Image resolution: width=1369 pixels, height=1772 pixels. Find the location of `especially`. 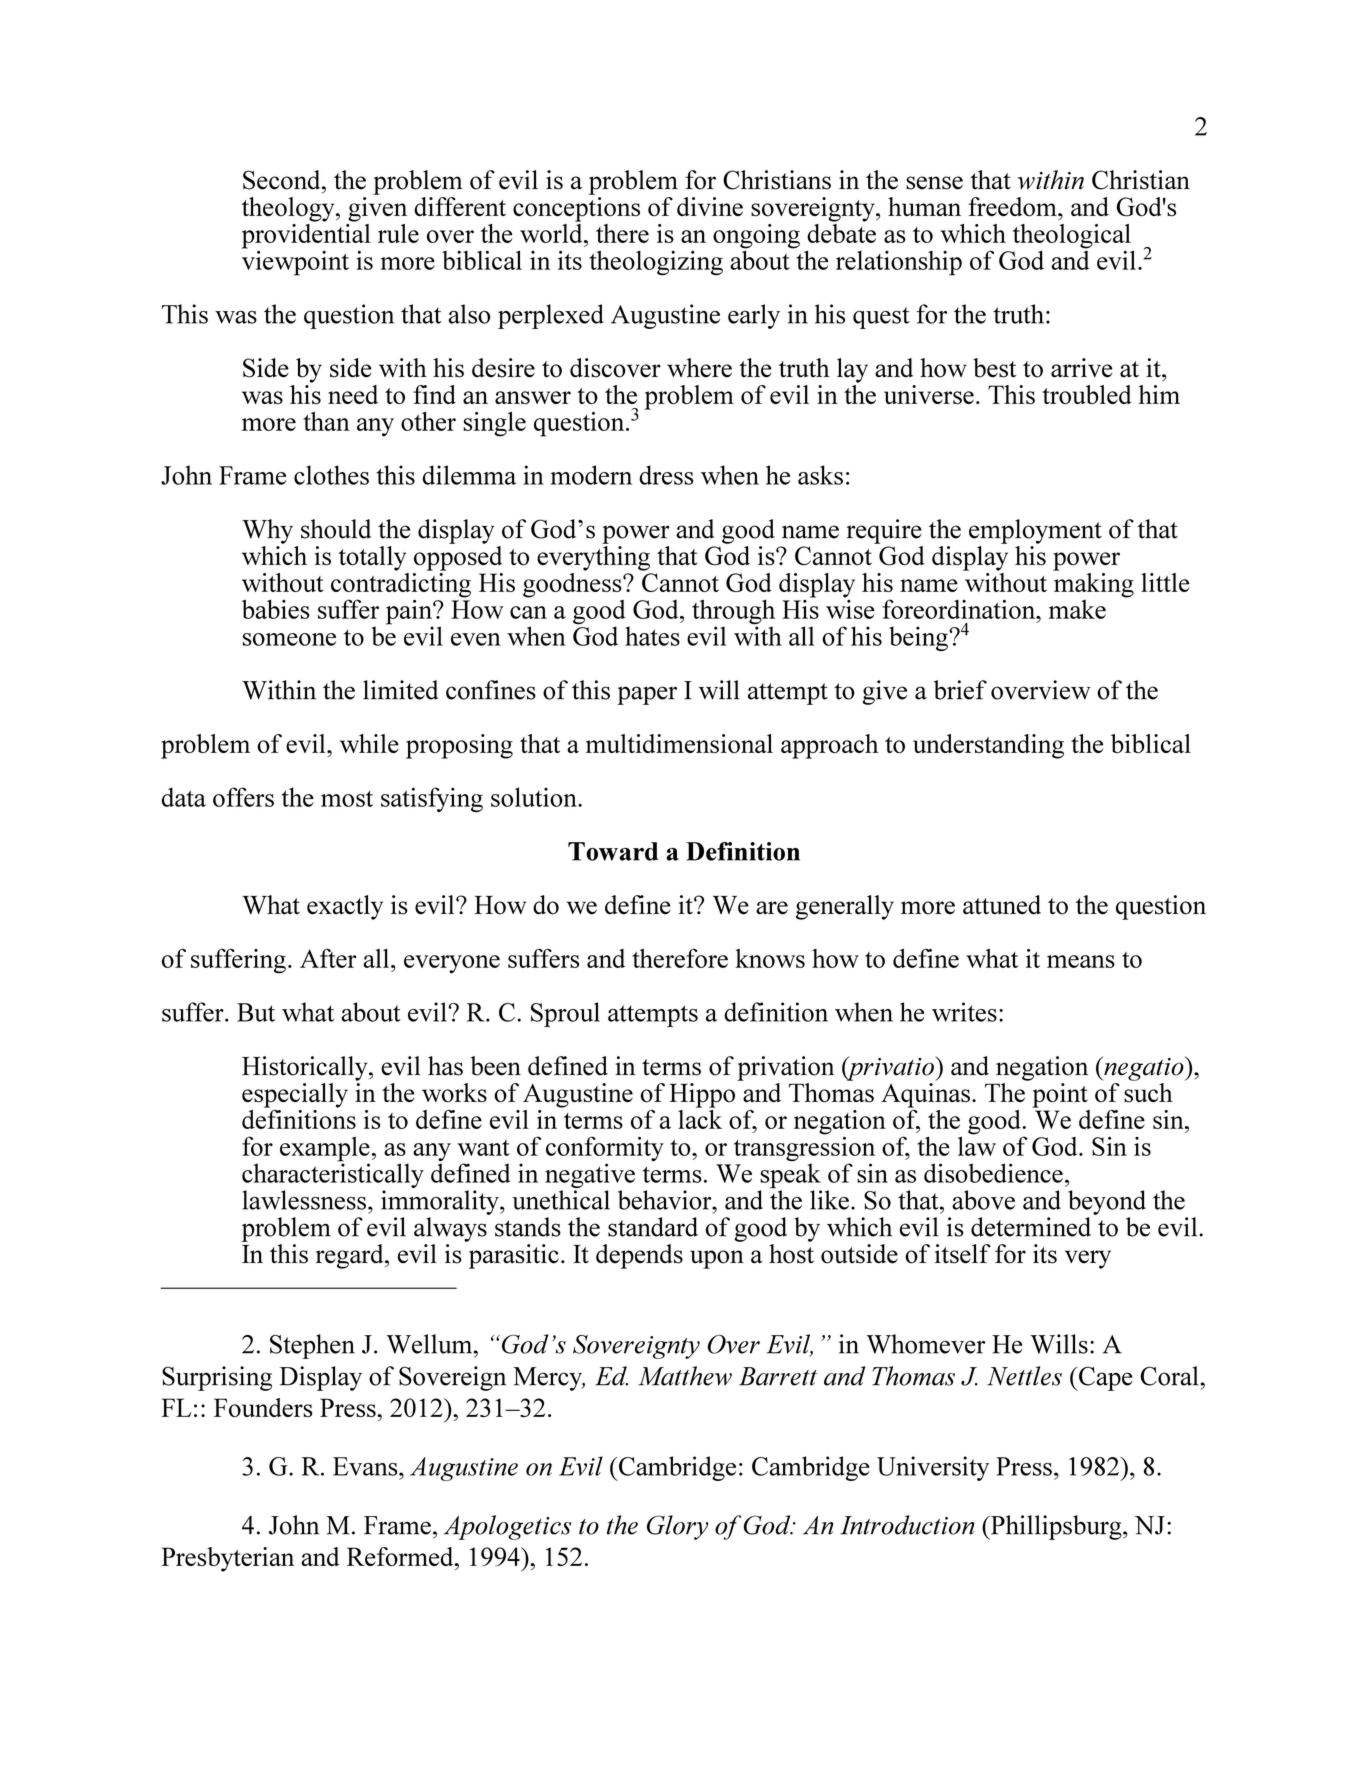

especially is located at coordinates (295, 1095).
